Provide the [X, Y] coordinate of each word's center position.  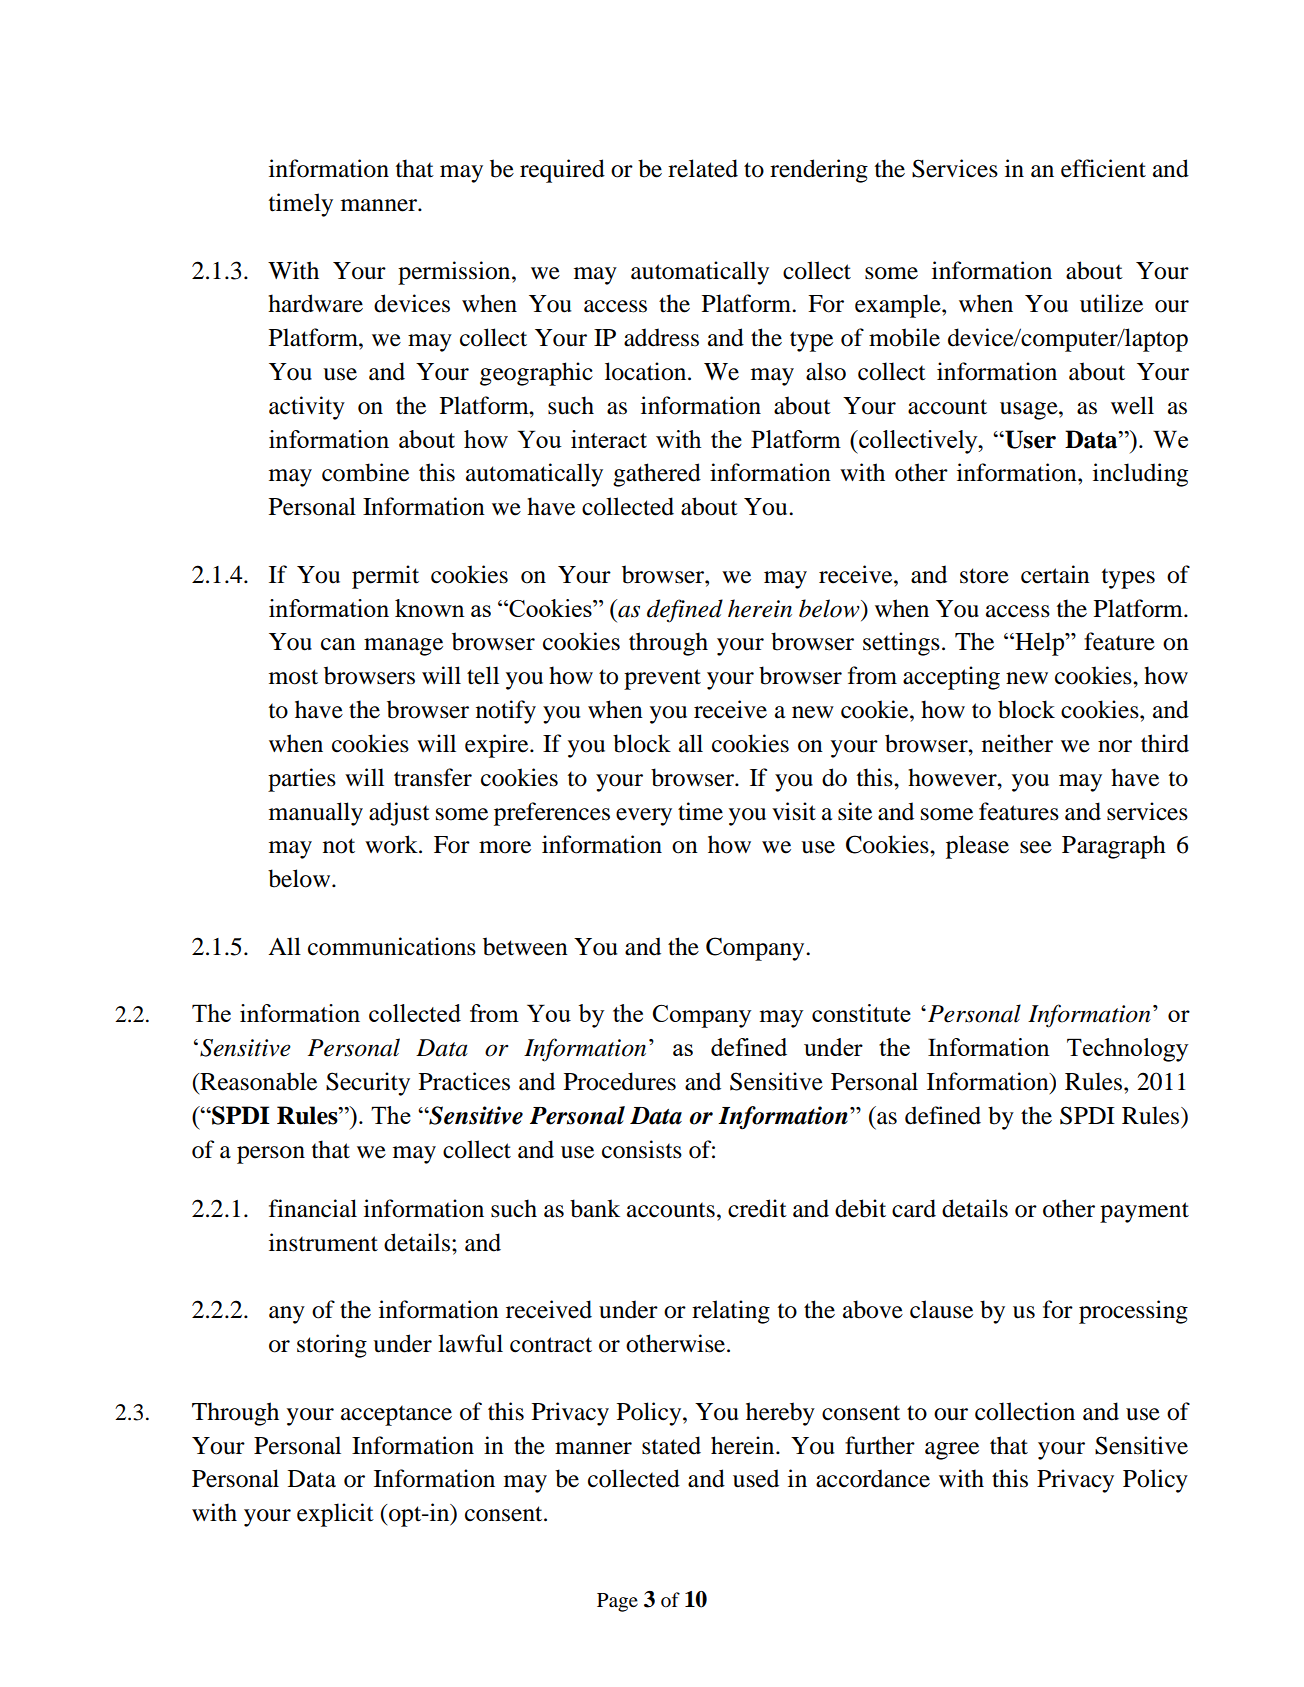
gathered [657, 475]
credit [757, 1208]
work [392, 844]
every [644, 817]
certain [1055, 574]
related [703, 168]
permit [385, 577]
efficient [1103, 168]
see [1036, 847]
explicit [335, 1515]
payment [1144, 1212]
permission [455, 273]
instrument [323, 1242]
